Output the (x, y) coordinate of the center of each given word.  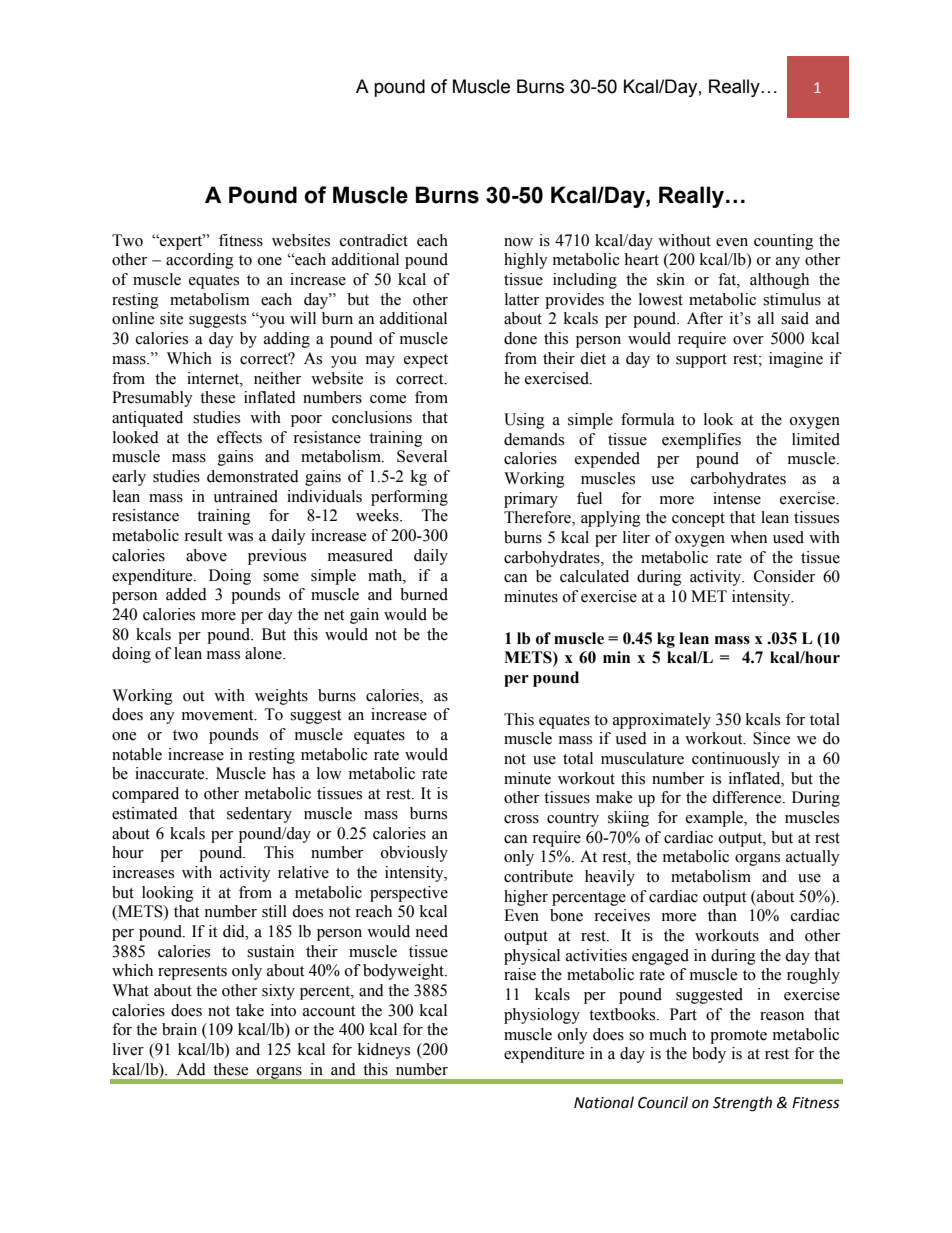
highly (526, 261)
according (200, 261)
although (779, 281)
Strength (742, 1104)
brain (179, 1029)
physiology (542, 1016)
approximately (662, 721)
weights (281, 697)
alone (264, 653)
